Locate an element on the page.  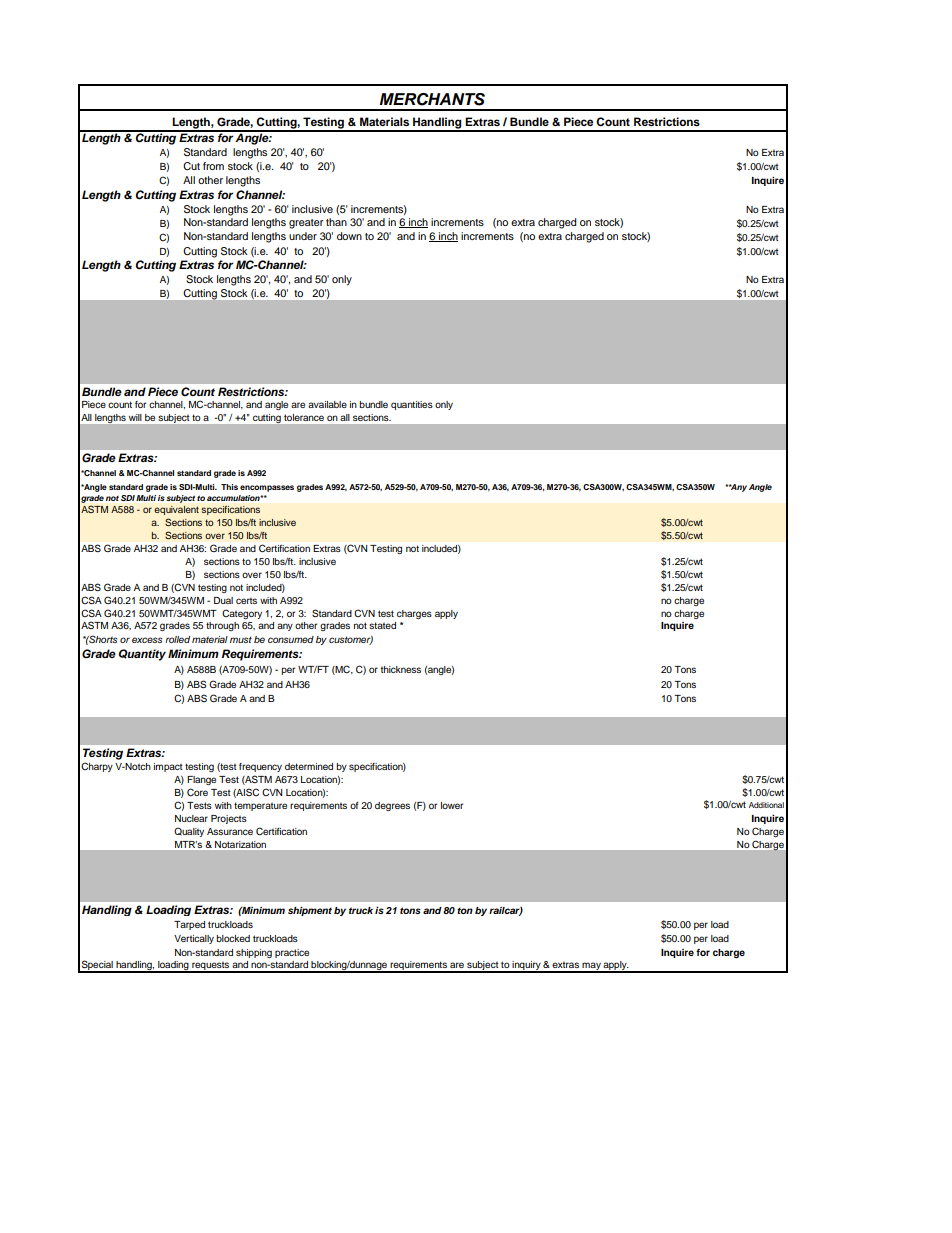
impact is located at coordinates (168, 767).
